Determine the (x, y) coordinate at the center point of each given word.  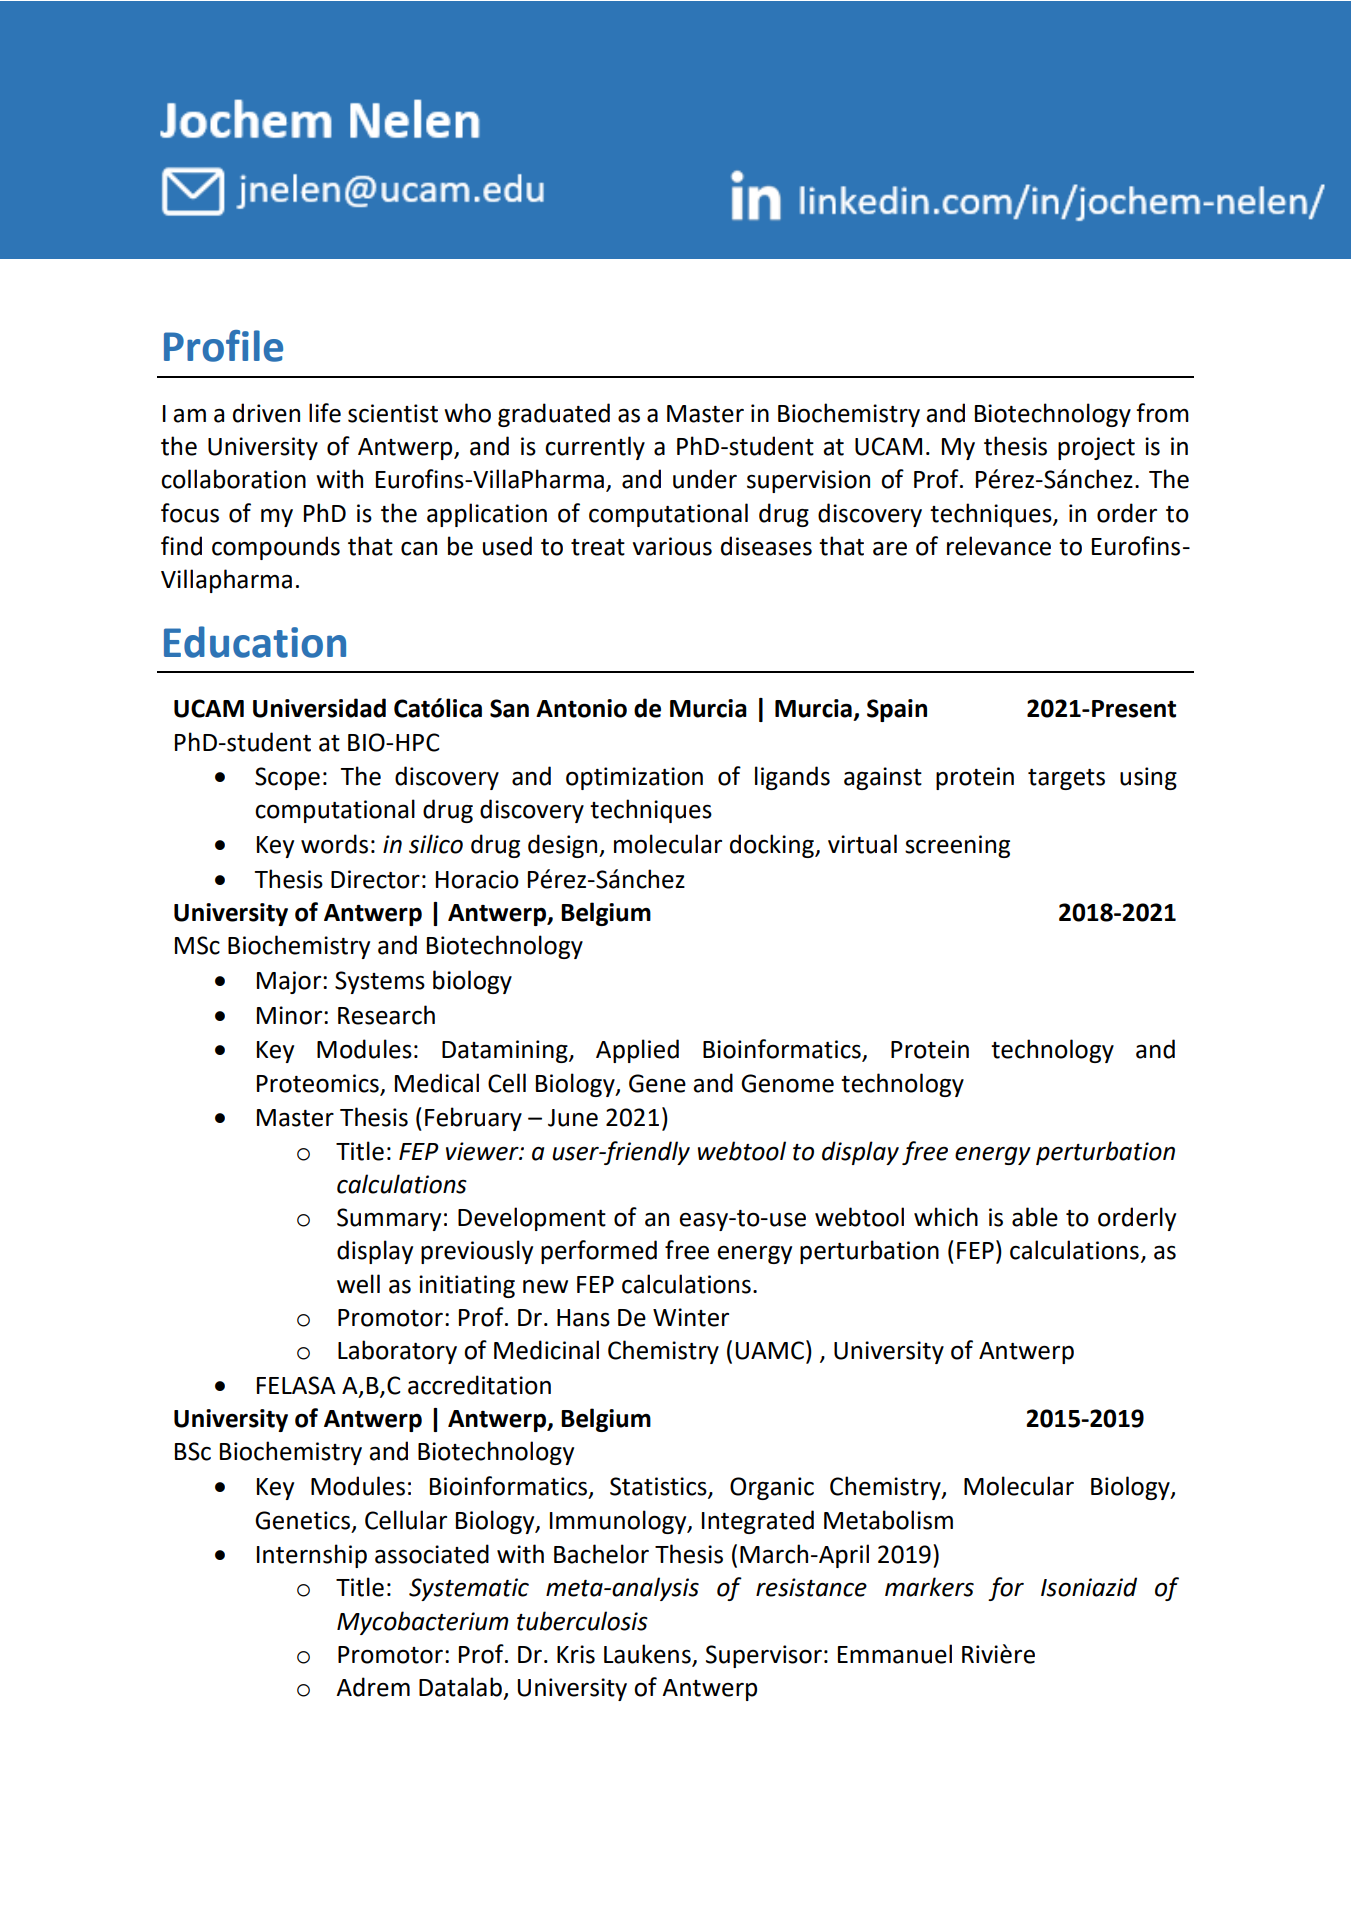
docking (773, 846)
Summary (389, 1219)
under (705, 479)
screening (957, 846)
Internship (312, 1556)
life (325, 413)
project (1096, 448)
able (1035, 1217)
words (334, 844)
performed (599, 1252)
